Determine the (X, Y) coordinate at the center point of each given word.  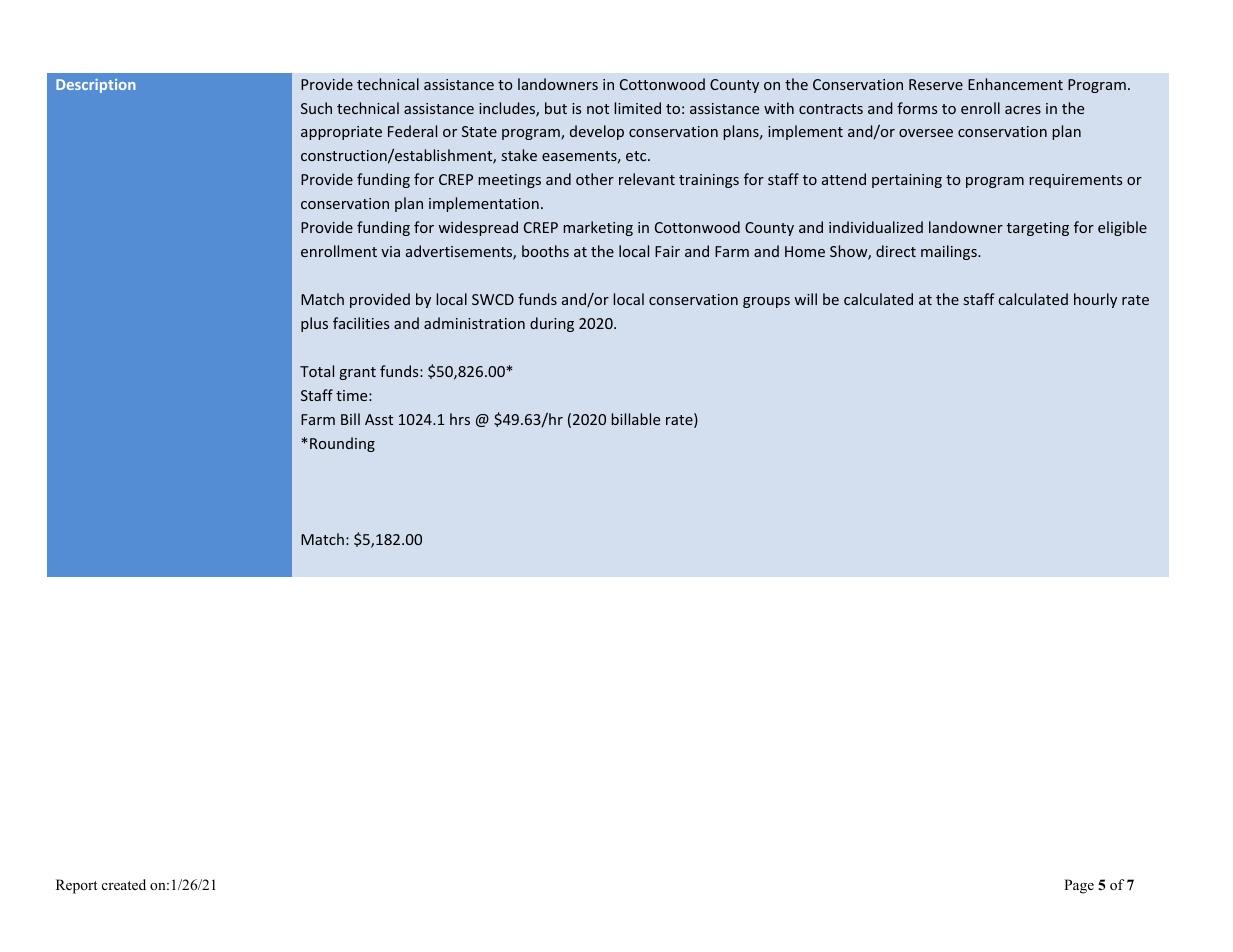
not (598, 109)
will (805, 299)
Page (1079, 886)
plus (314, 324)
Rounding (342, 444)
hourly (1095, 300)
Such (316, 108)
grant (357, 373)
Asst (379, 419)
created (124, 884)
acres (1023, 110)
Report (77, 886)
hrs (460, 419)
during (552, 324)
